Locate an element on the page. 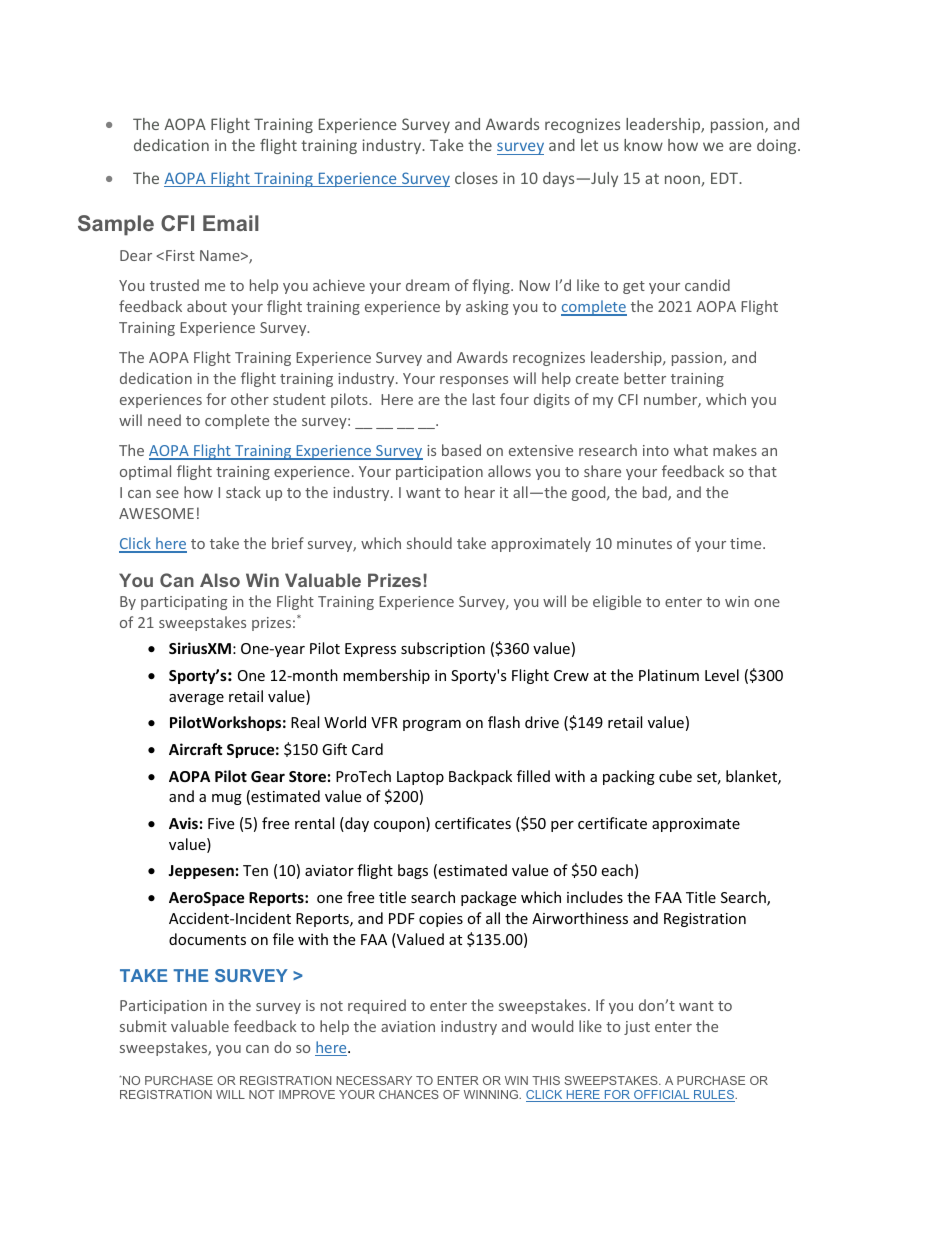  Level is located at coordinates (722, 675).
